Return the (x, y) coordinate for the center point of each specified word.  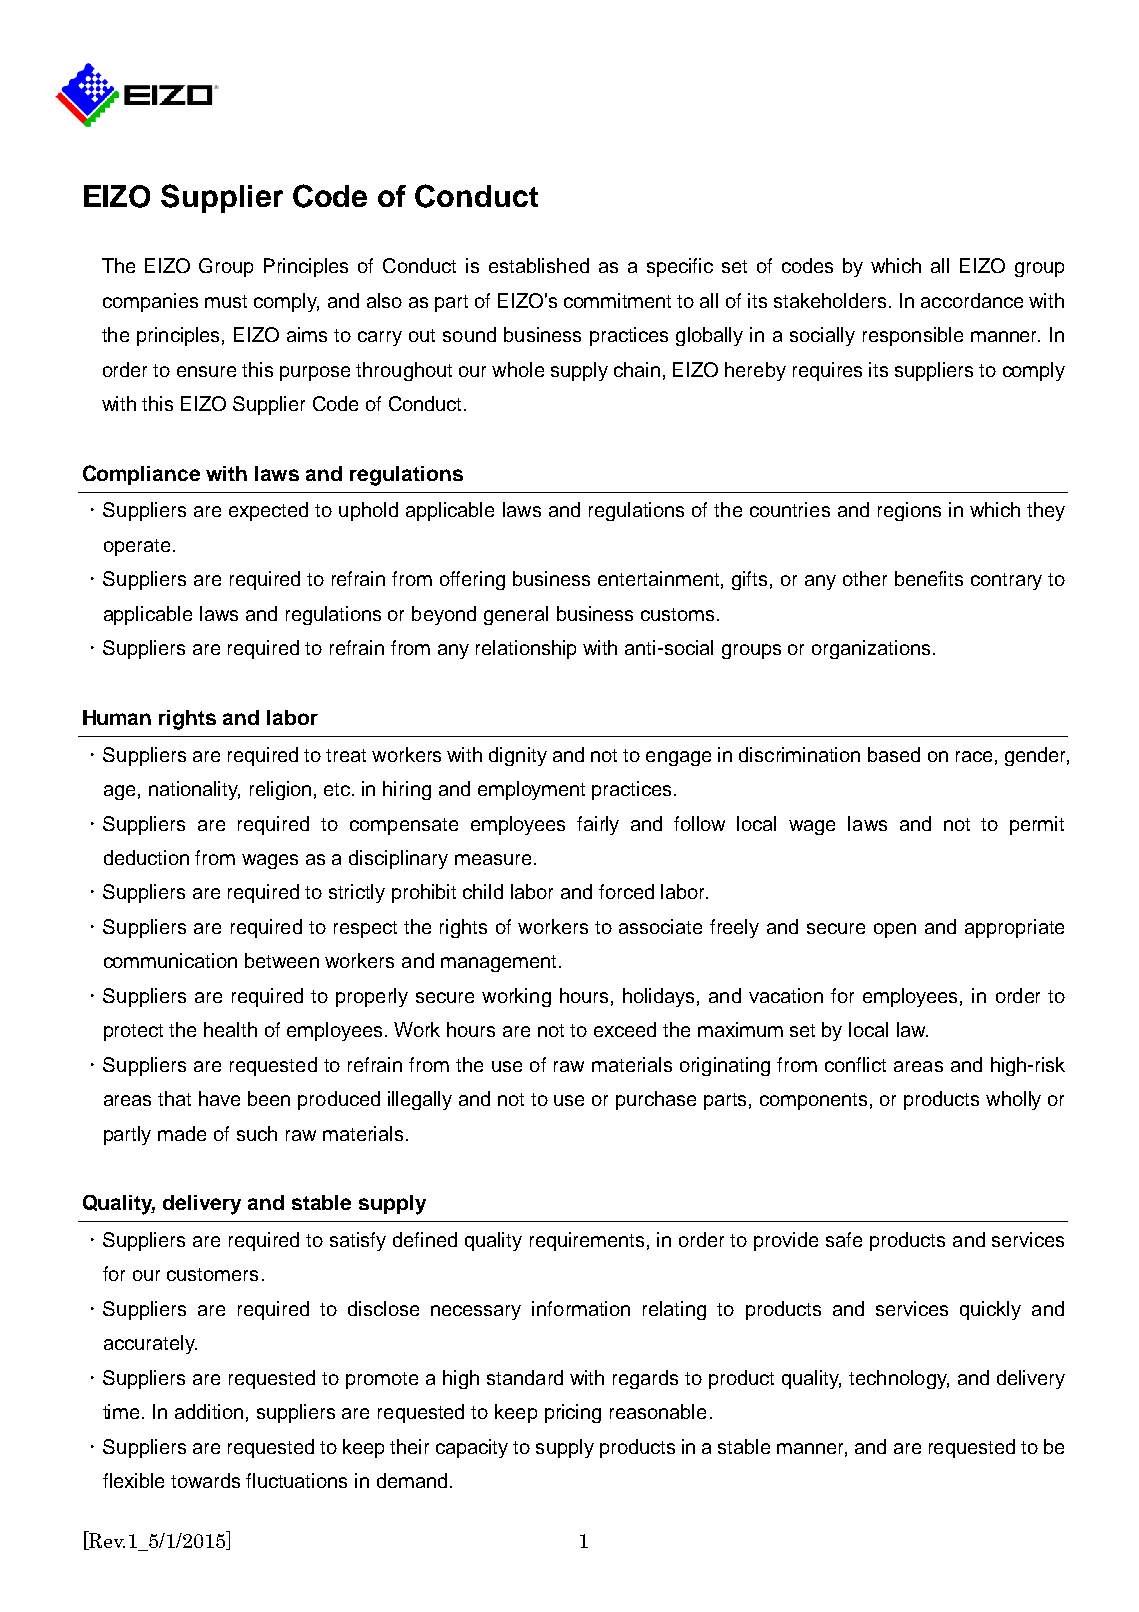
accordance (972, 300)
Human (117, 717)
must (226, 301)
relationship (526, 649)
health (230, 1029)
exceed (625, 1029)
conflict (855, 1064)
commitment (617, 300)
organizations (871, 649)
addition (209, 1411)
